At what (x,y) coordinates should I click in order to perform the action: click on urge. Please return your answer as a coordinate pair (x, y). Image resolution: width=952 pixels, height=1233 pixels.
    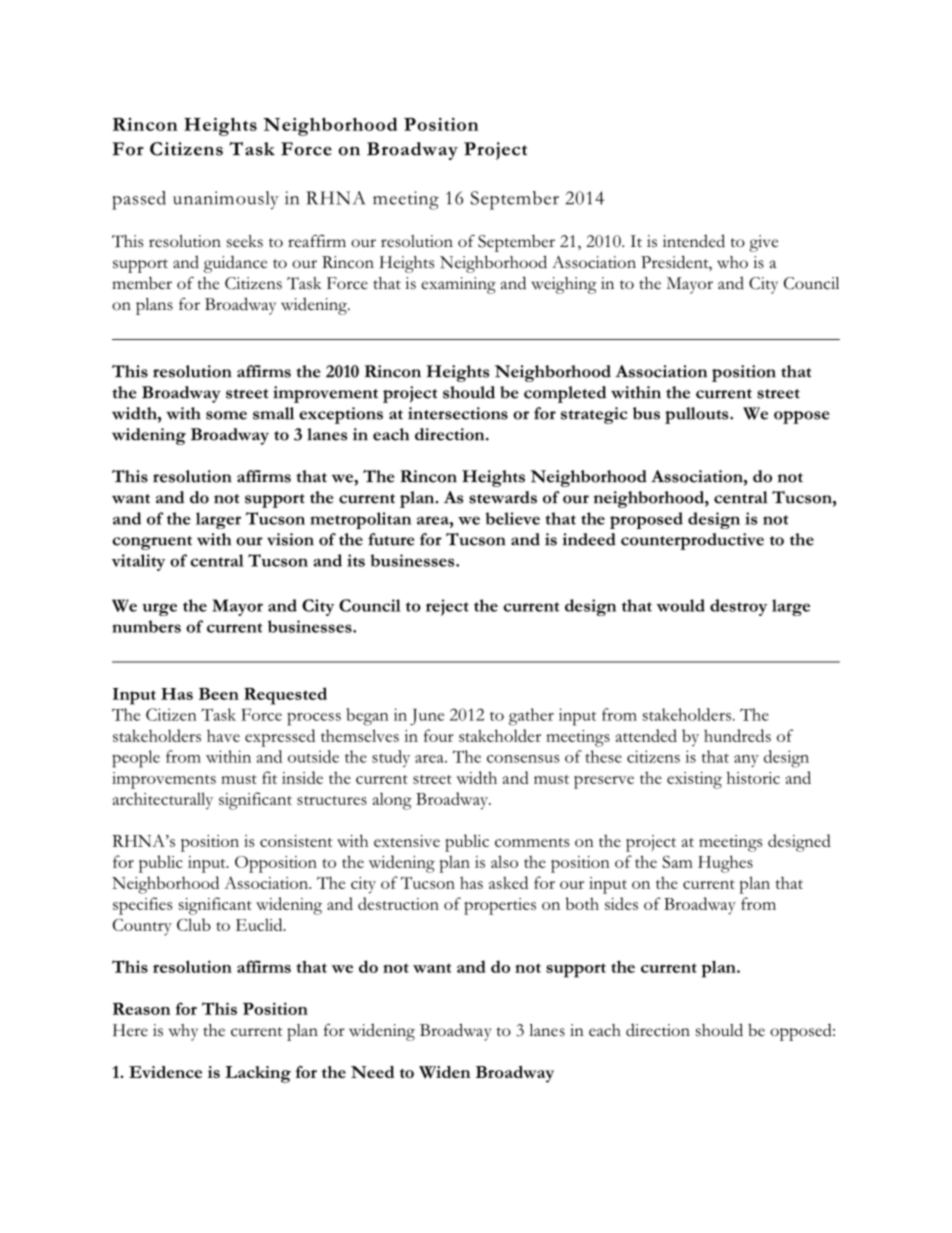
    Looking at the image, I should click on (159, 609).
